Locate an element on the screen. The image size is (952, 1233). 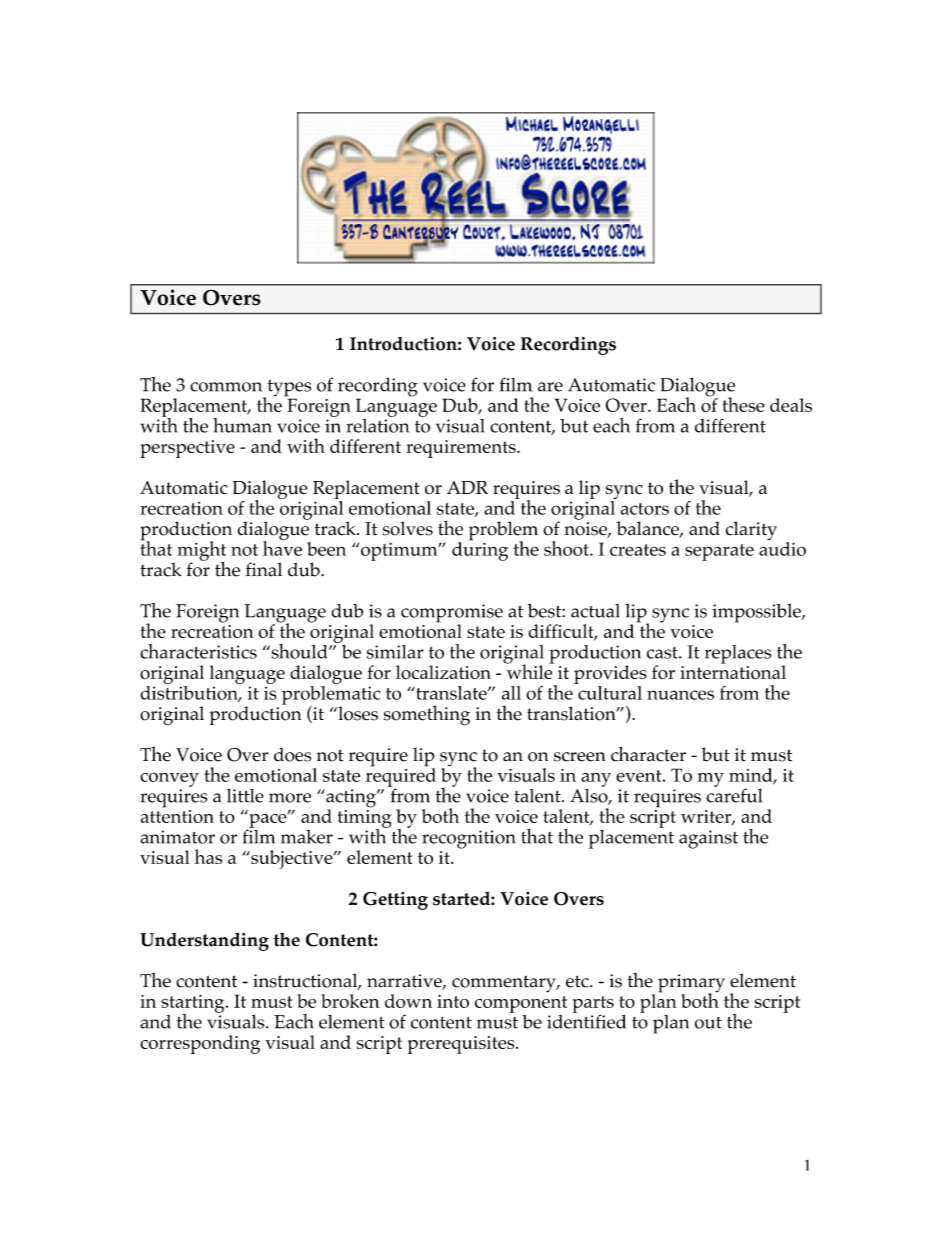
compromise is located at coordinates (452, 614).
